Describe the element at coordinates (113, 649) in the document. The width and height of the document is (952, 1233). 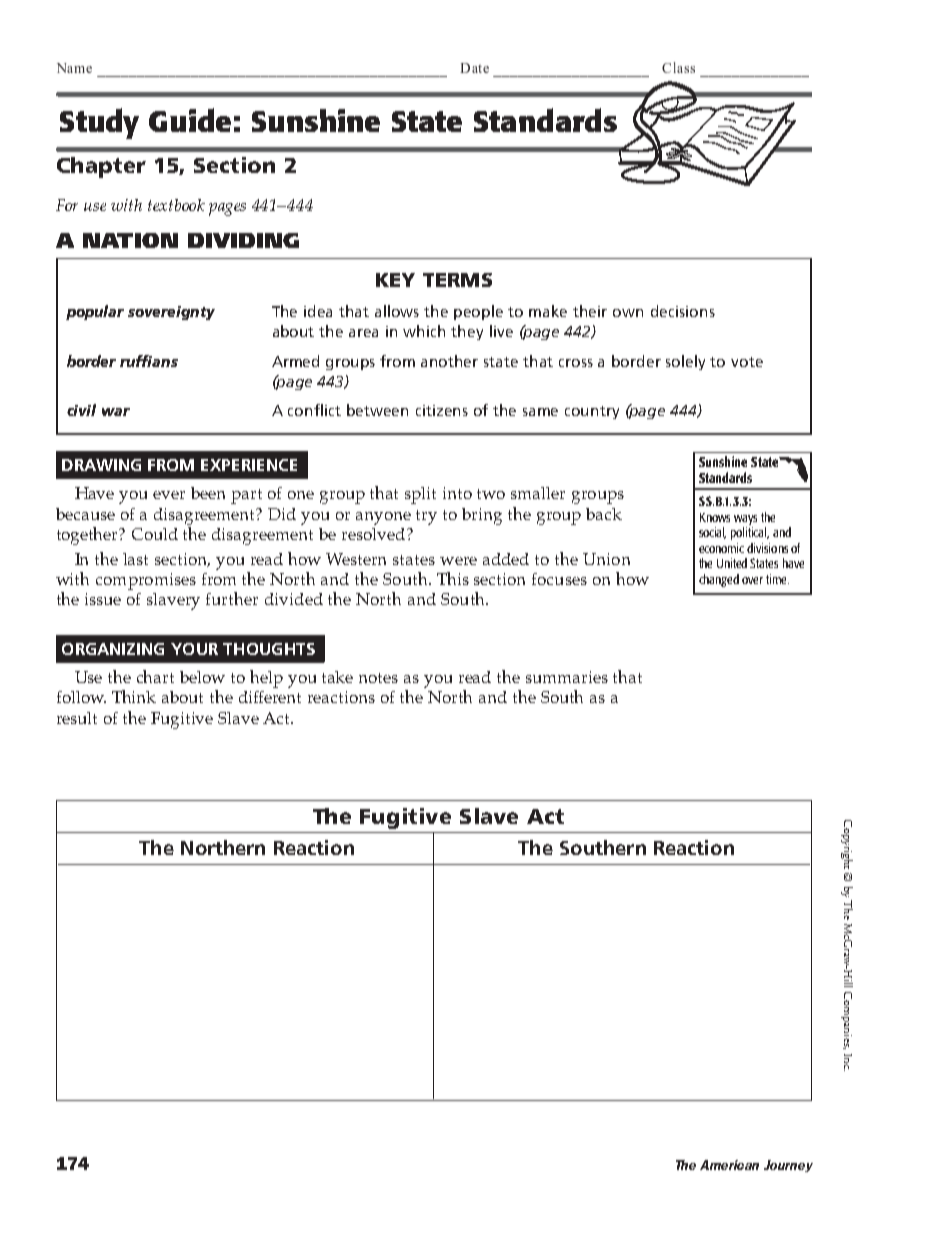
I see `ORGANIZING` at that location.
